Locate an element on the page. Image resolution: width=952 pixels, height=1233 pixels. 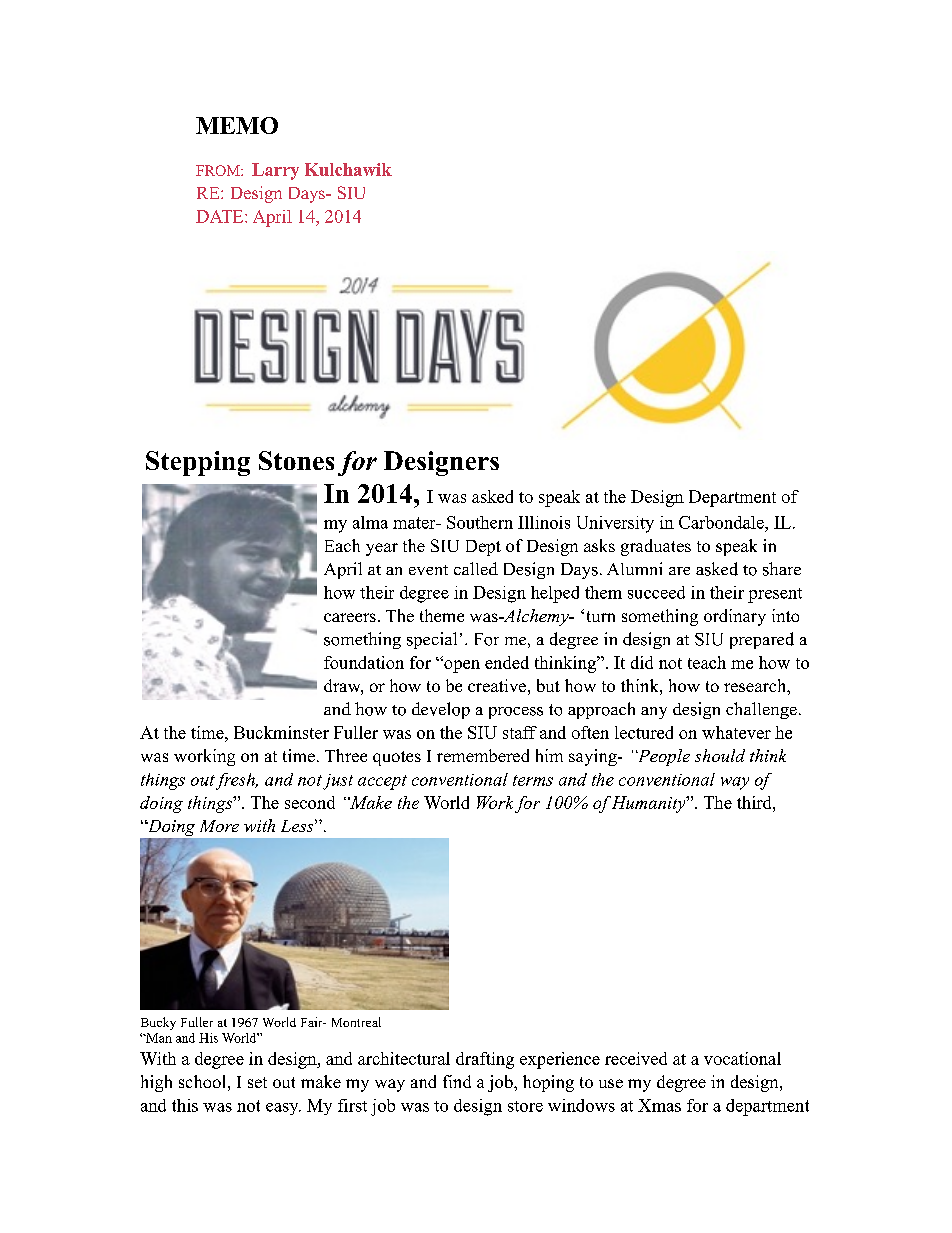
set is located at coordinates (257, 1082).
